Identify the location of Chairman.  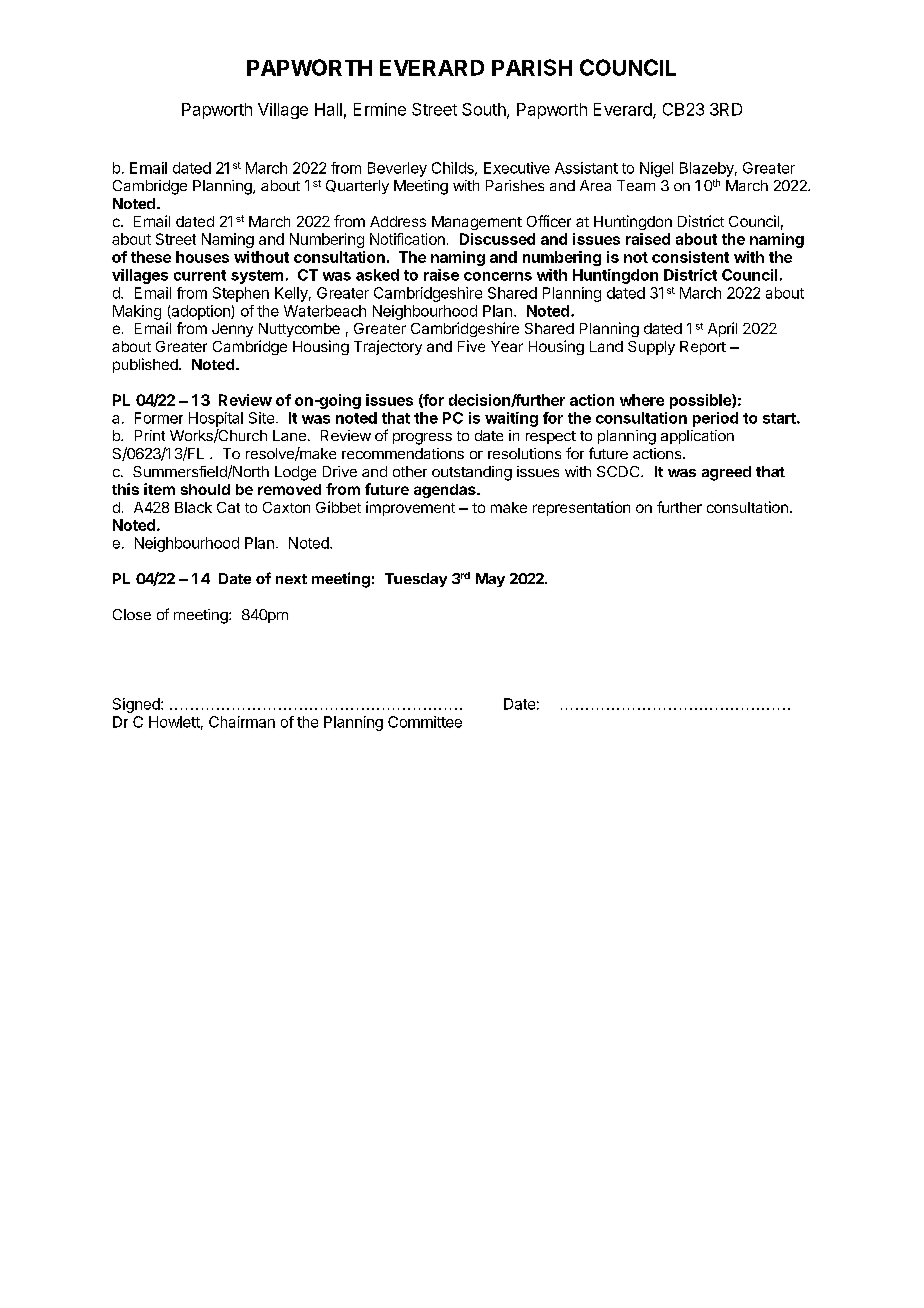
(242, 722).
